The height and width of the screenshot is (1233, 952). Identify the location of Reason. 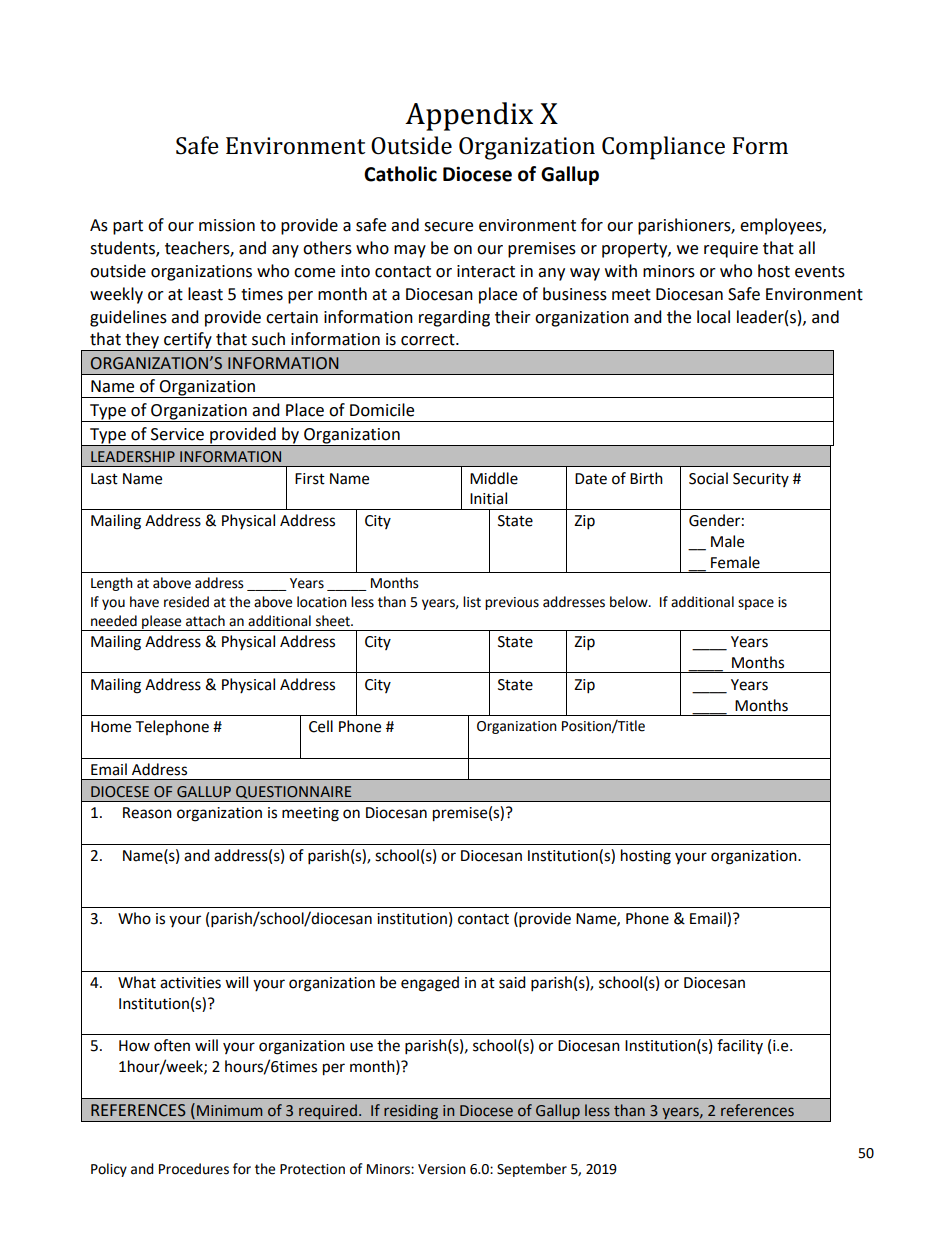
(147, 813).
